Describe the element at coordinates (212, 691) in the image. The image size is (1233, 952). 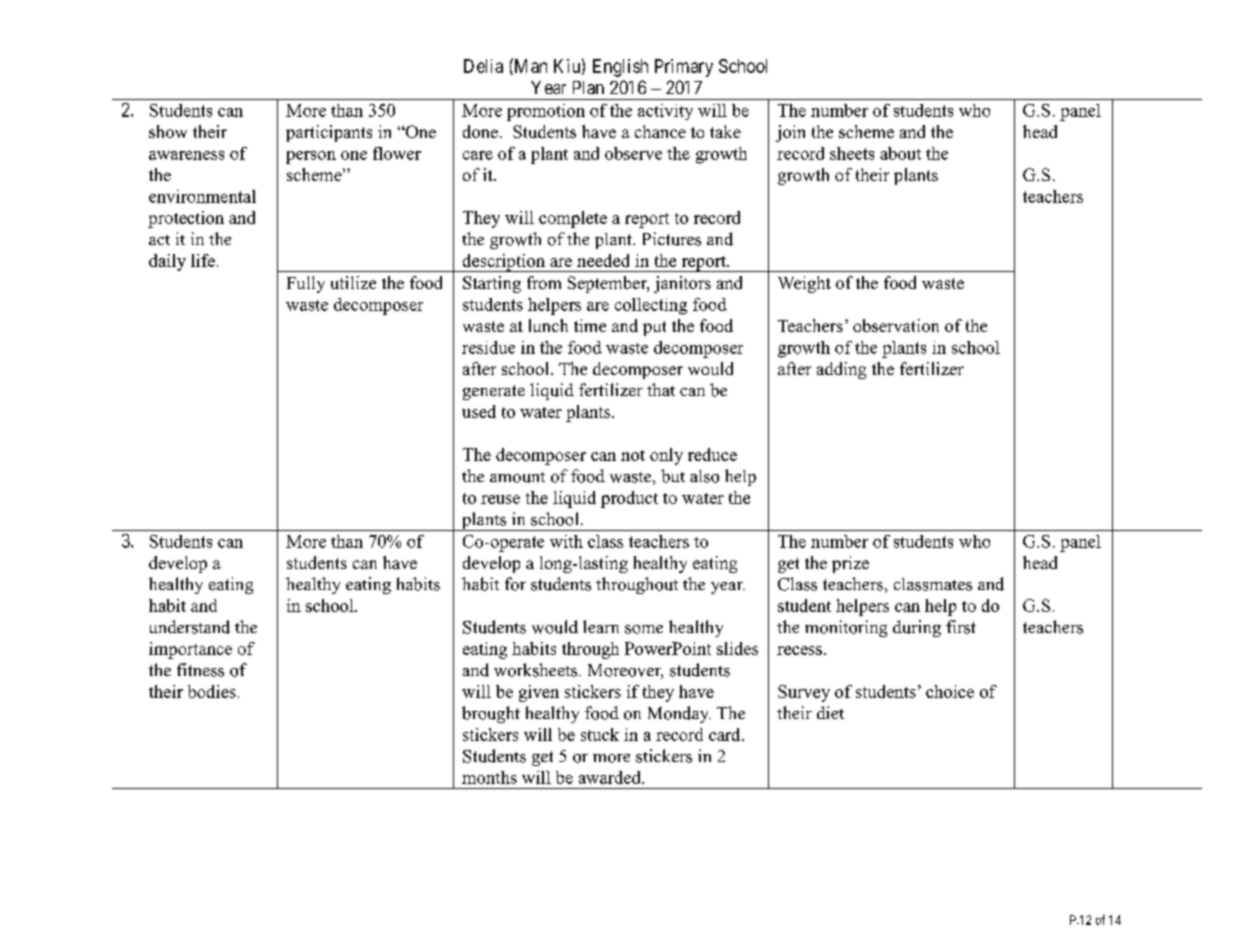
I see `bodies` at that location.
